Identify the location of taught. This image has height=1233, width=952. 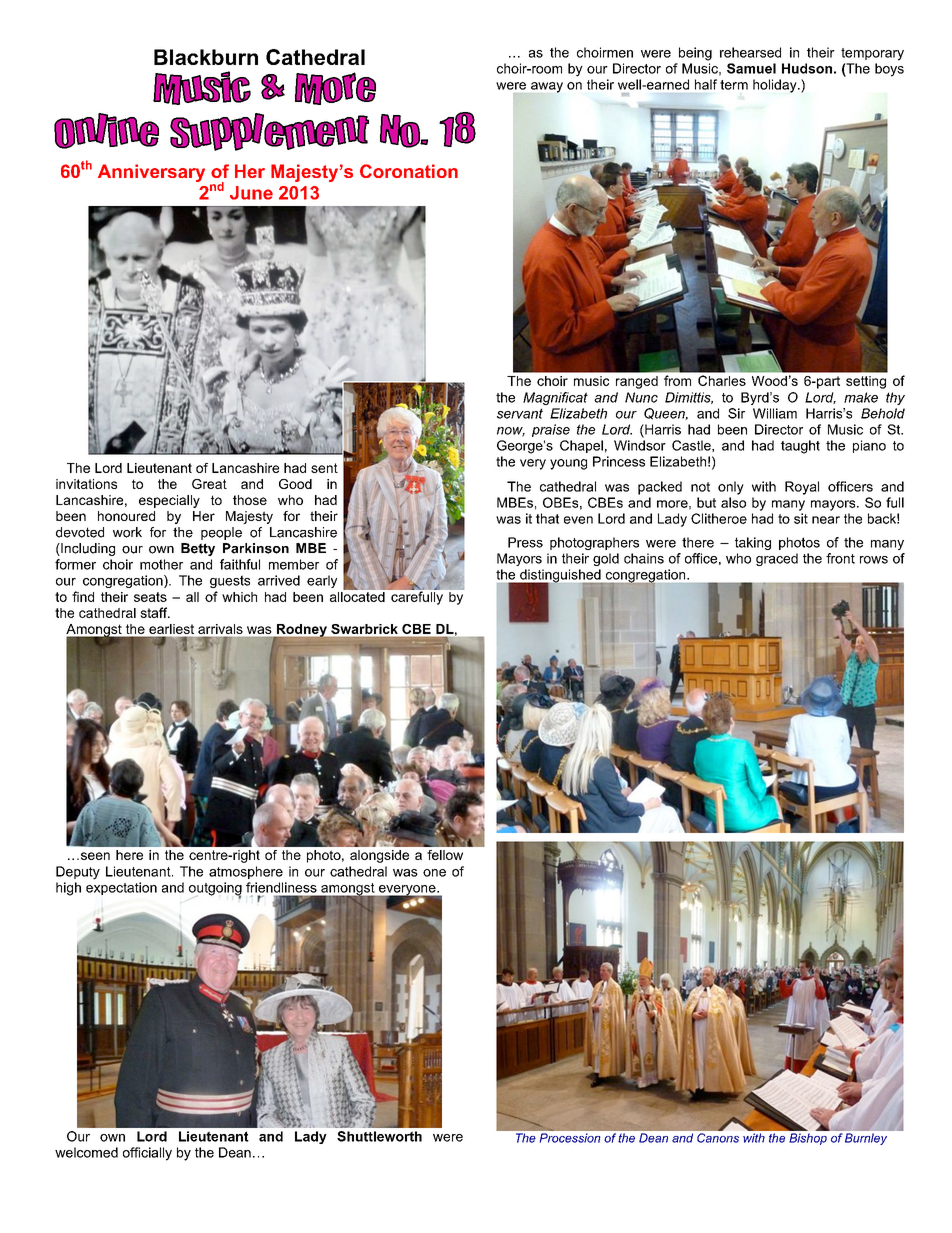
(800, 447).
